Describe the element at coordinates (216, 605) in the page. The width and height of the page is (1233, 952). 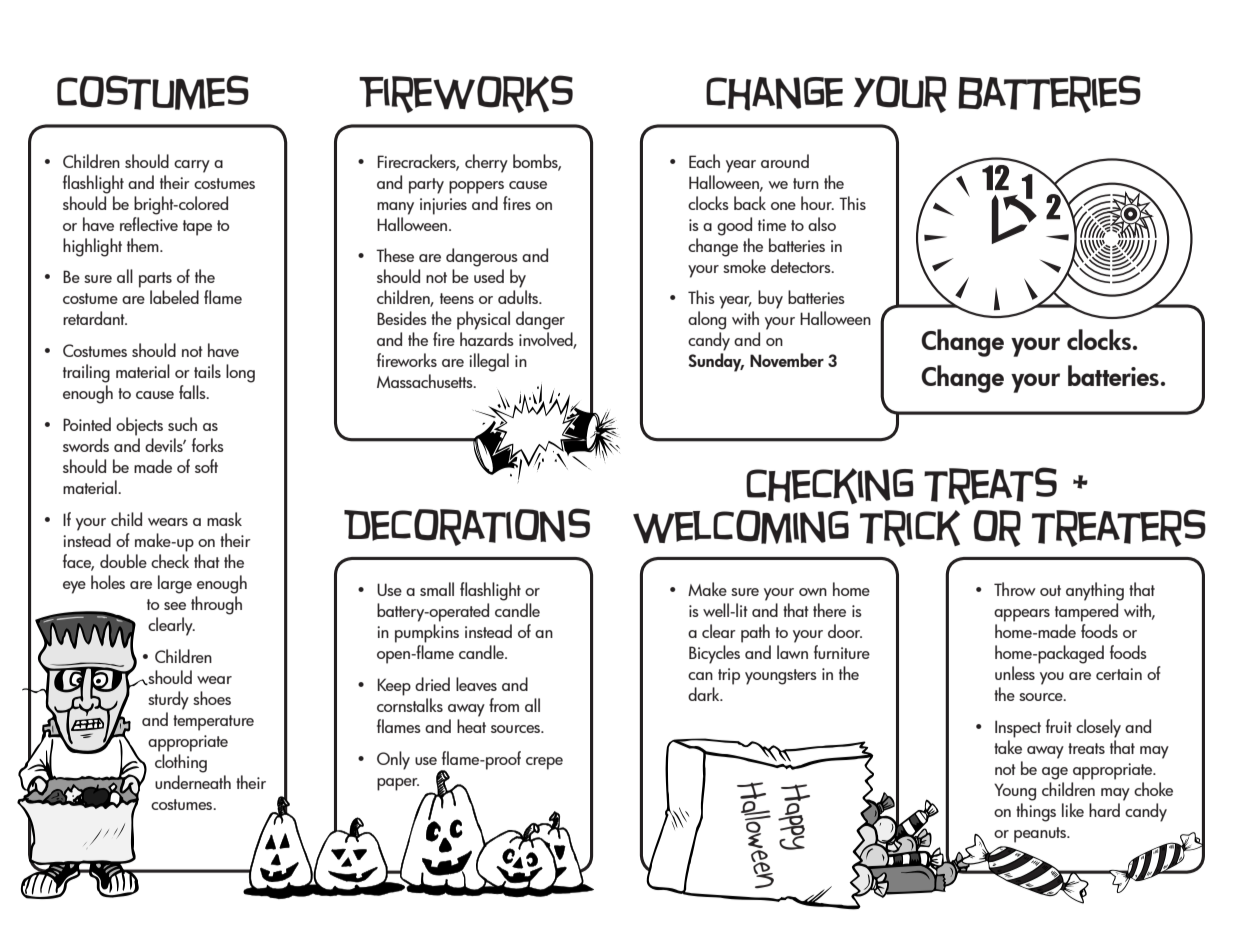
I see `through` at that location.
